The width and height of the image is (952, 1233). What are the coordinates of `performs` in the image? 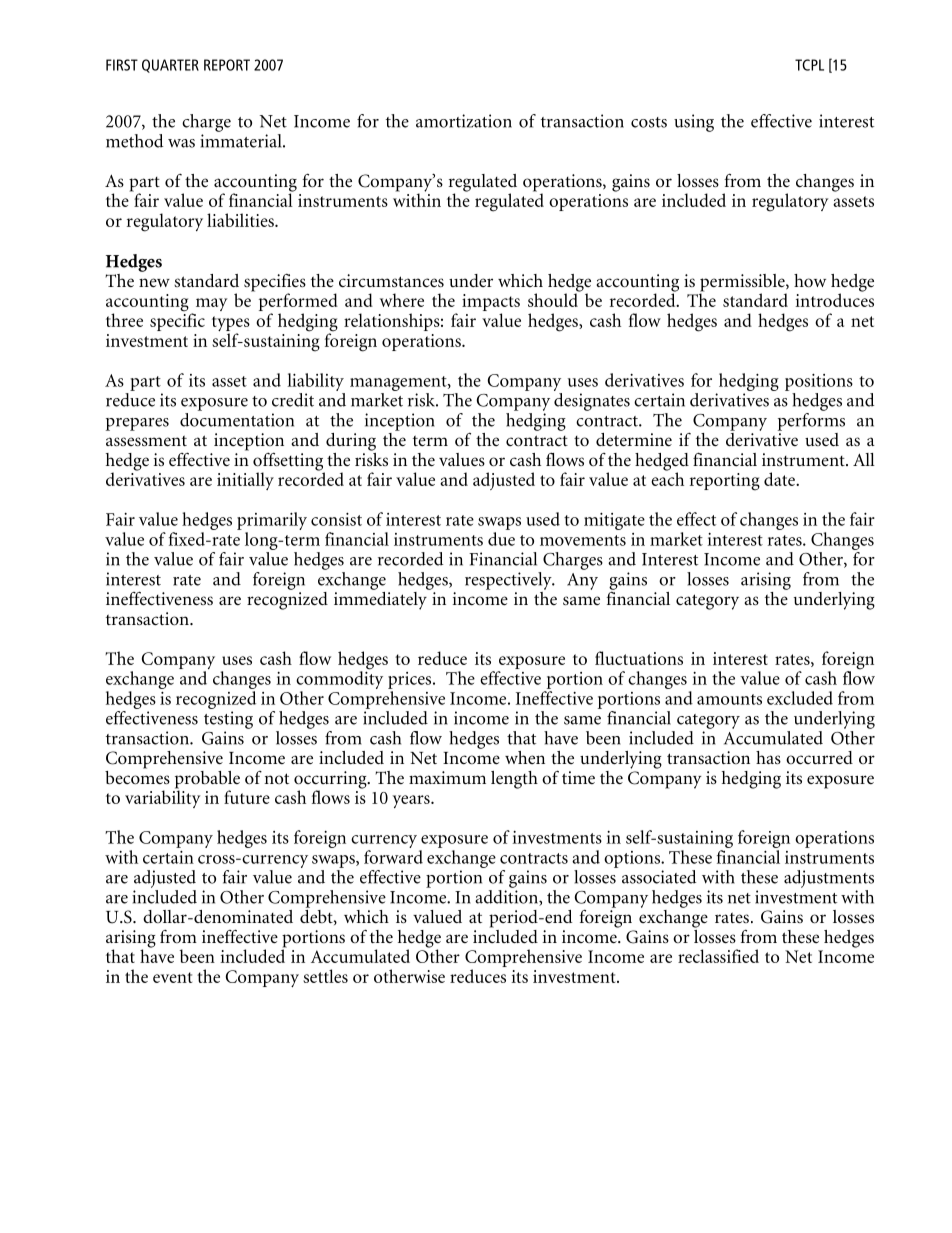 It's located at (811, 420).
